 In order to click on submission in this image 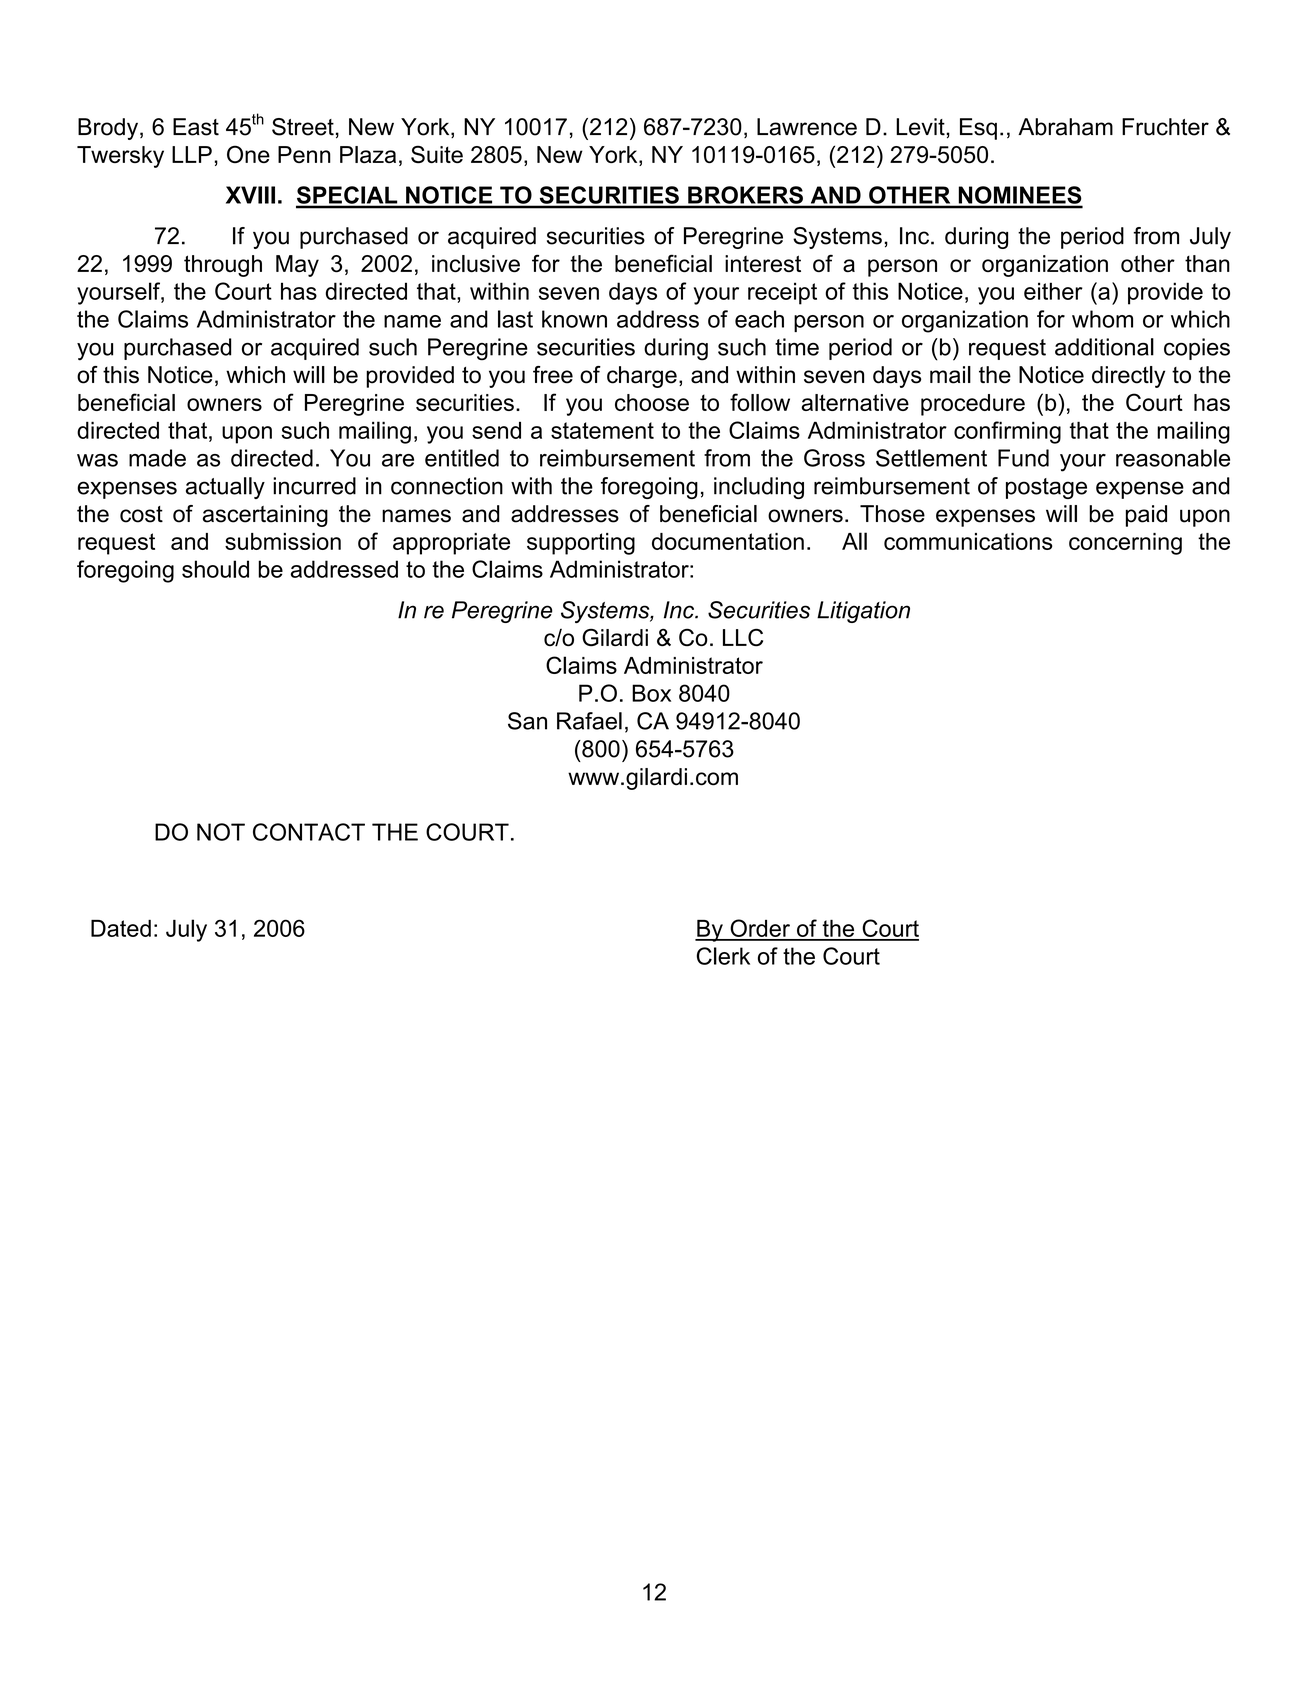, I will do `click(283, 541)`.
